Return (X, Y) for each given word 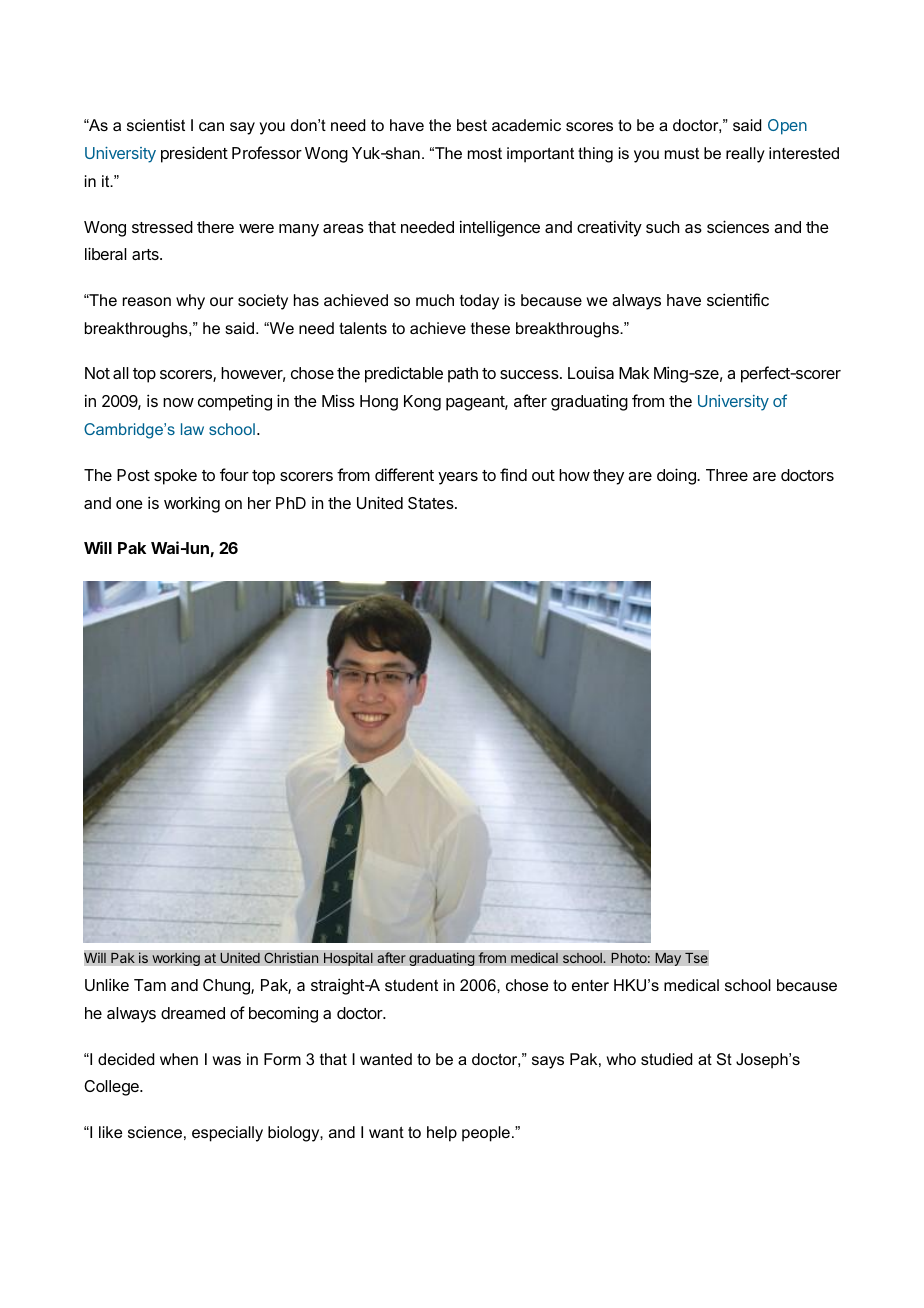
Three (727, 475)
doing (677, 476)
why (190, 302)
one (129, 504)
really (745, 155)
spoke (175, 477)
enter (590, 985)
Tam (150, 985)
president (194, 154)
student (411, 985)
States (432, 503)
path (463, 375)
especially (227, 1134)
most (485, 153)
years (458, 478)
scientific (738, 299)
